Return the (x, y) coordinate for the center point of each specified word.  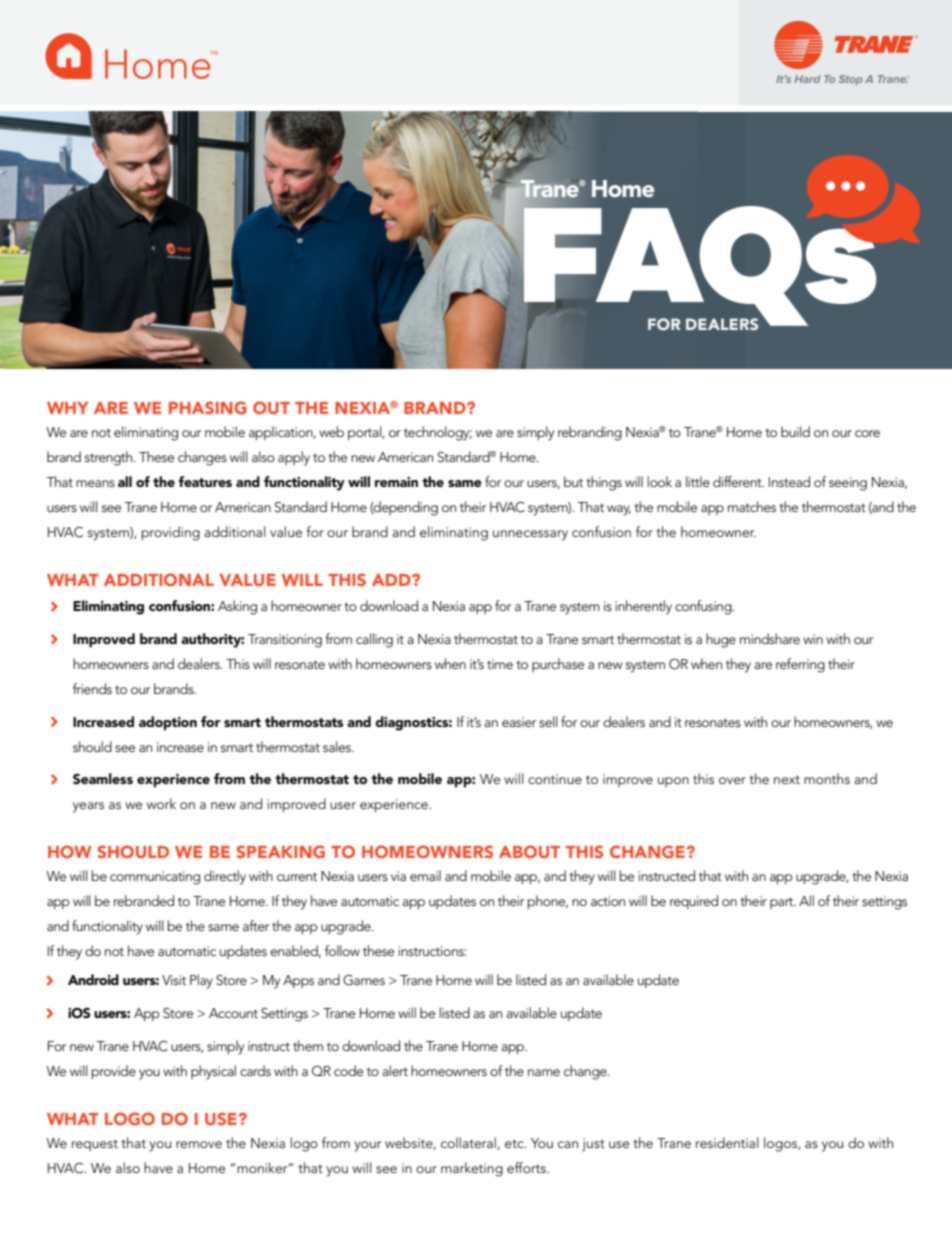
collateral (469, 1143)
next (787, 779)
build (795, 431)
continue (555, 779)
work (161, 803)
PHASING (207, 407)
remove (199, 1144)
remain (396, 482)
